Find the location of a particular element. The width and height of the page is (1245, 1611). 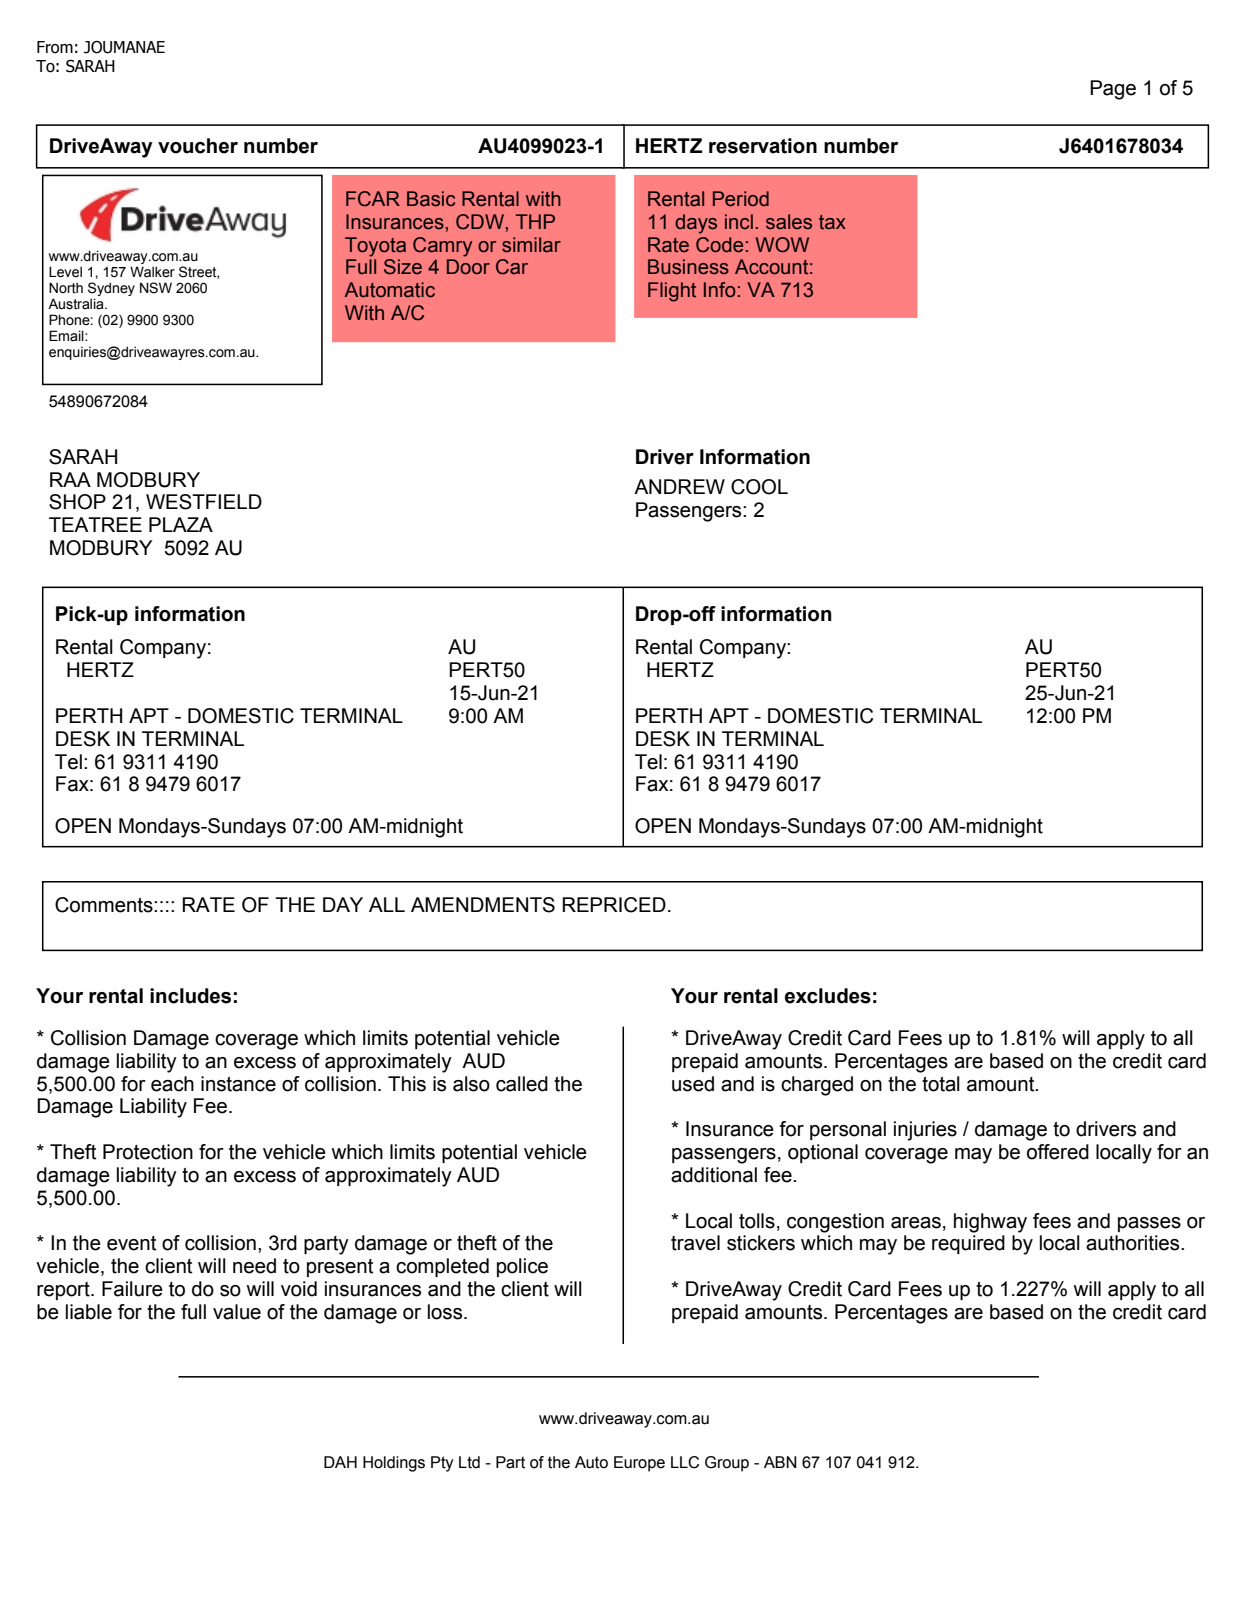

RAA is located at coordinates (70, 479).
